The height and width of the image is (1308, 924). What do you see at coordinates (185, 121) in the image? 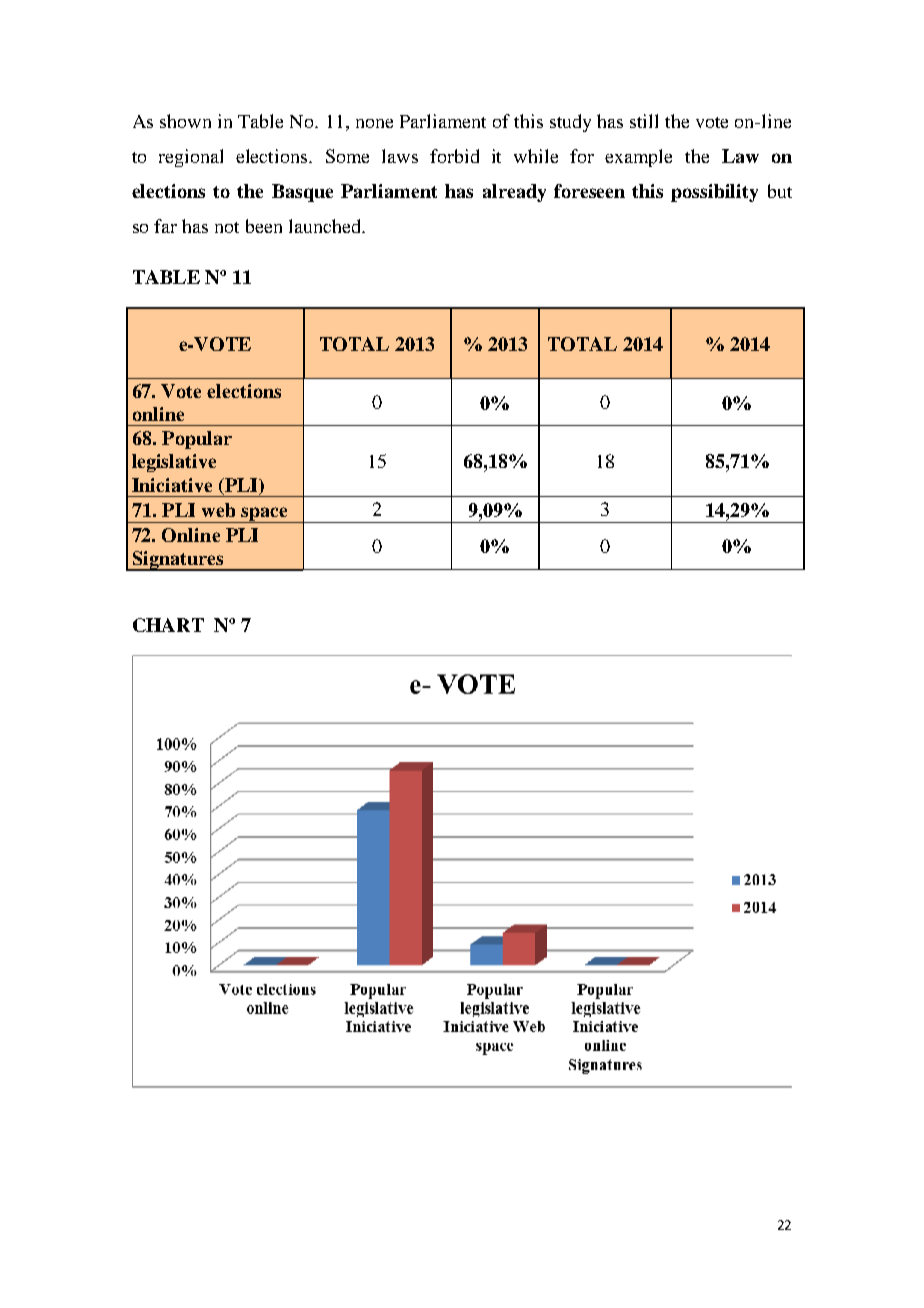
I see `shown` at bounding box center [185, 121].
